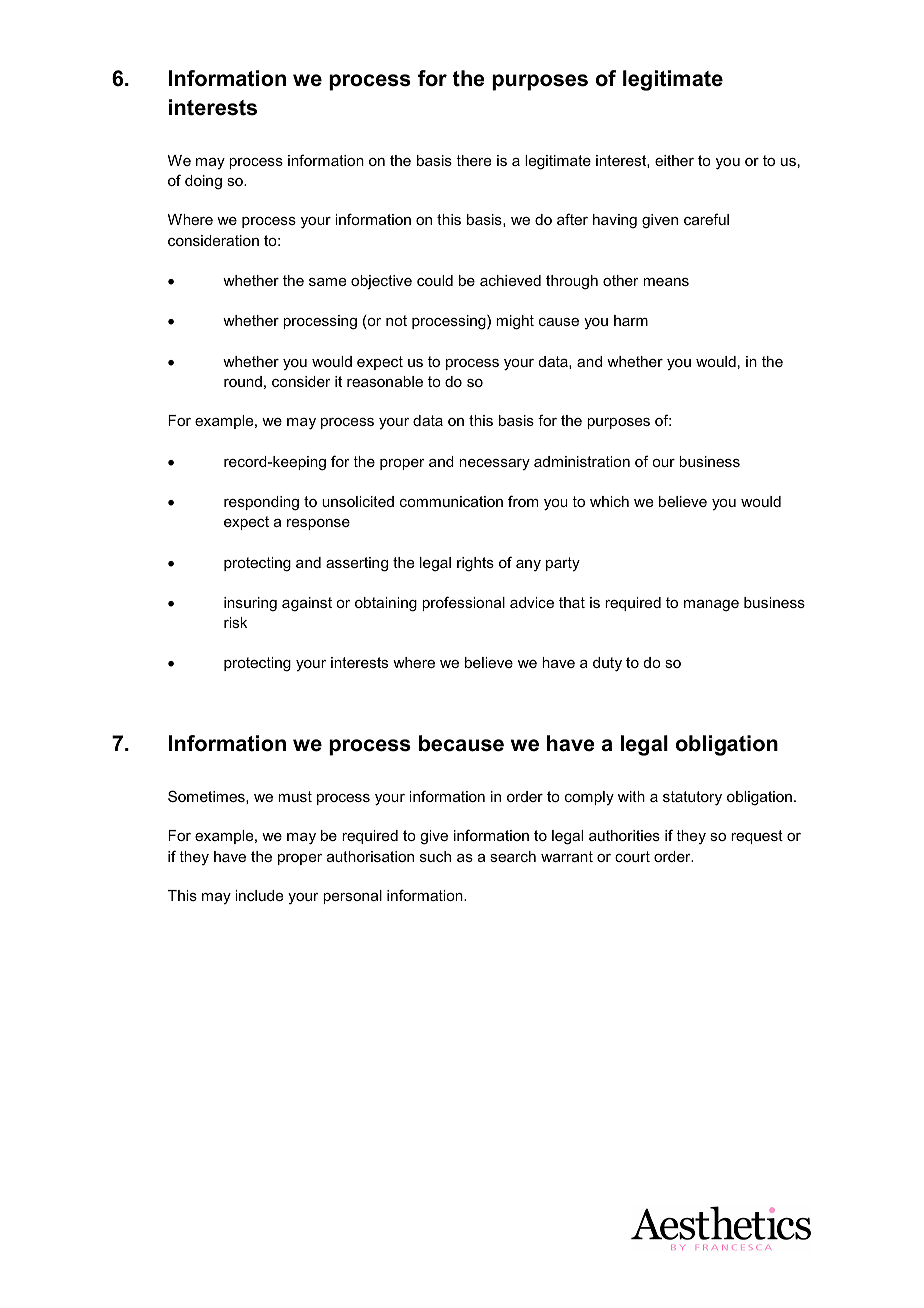  Describe the element at coordinates (607, 664) in the page. I see `duty` at that location.
